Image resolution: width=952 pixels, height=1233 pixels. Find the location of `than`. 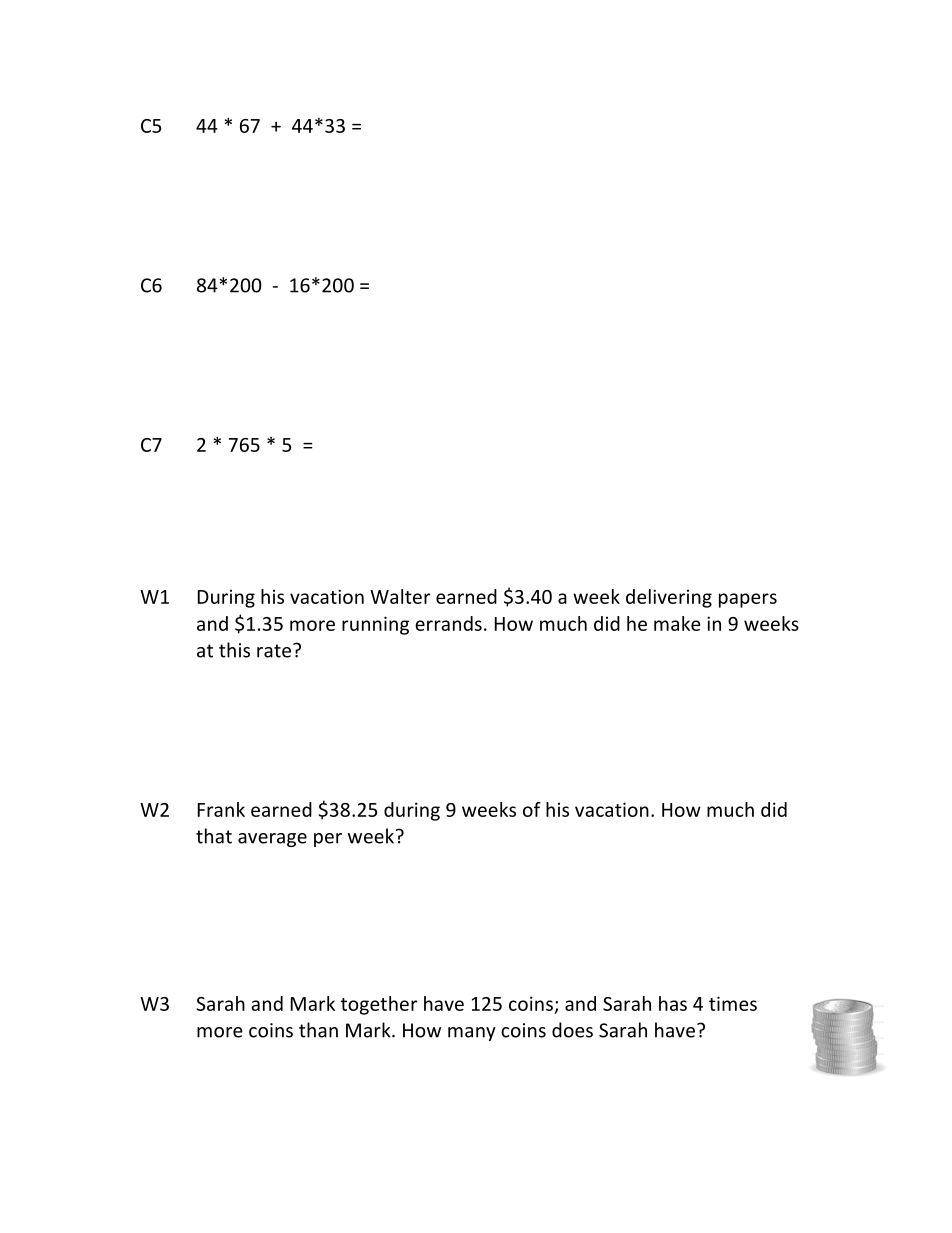

than is located at coordinates (318, 1030).
